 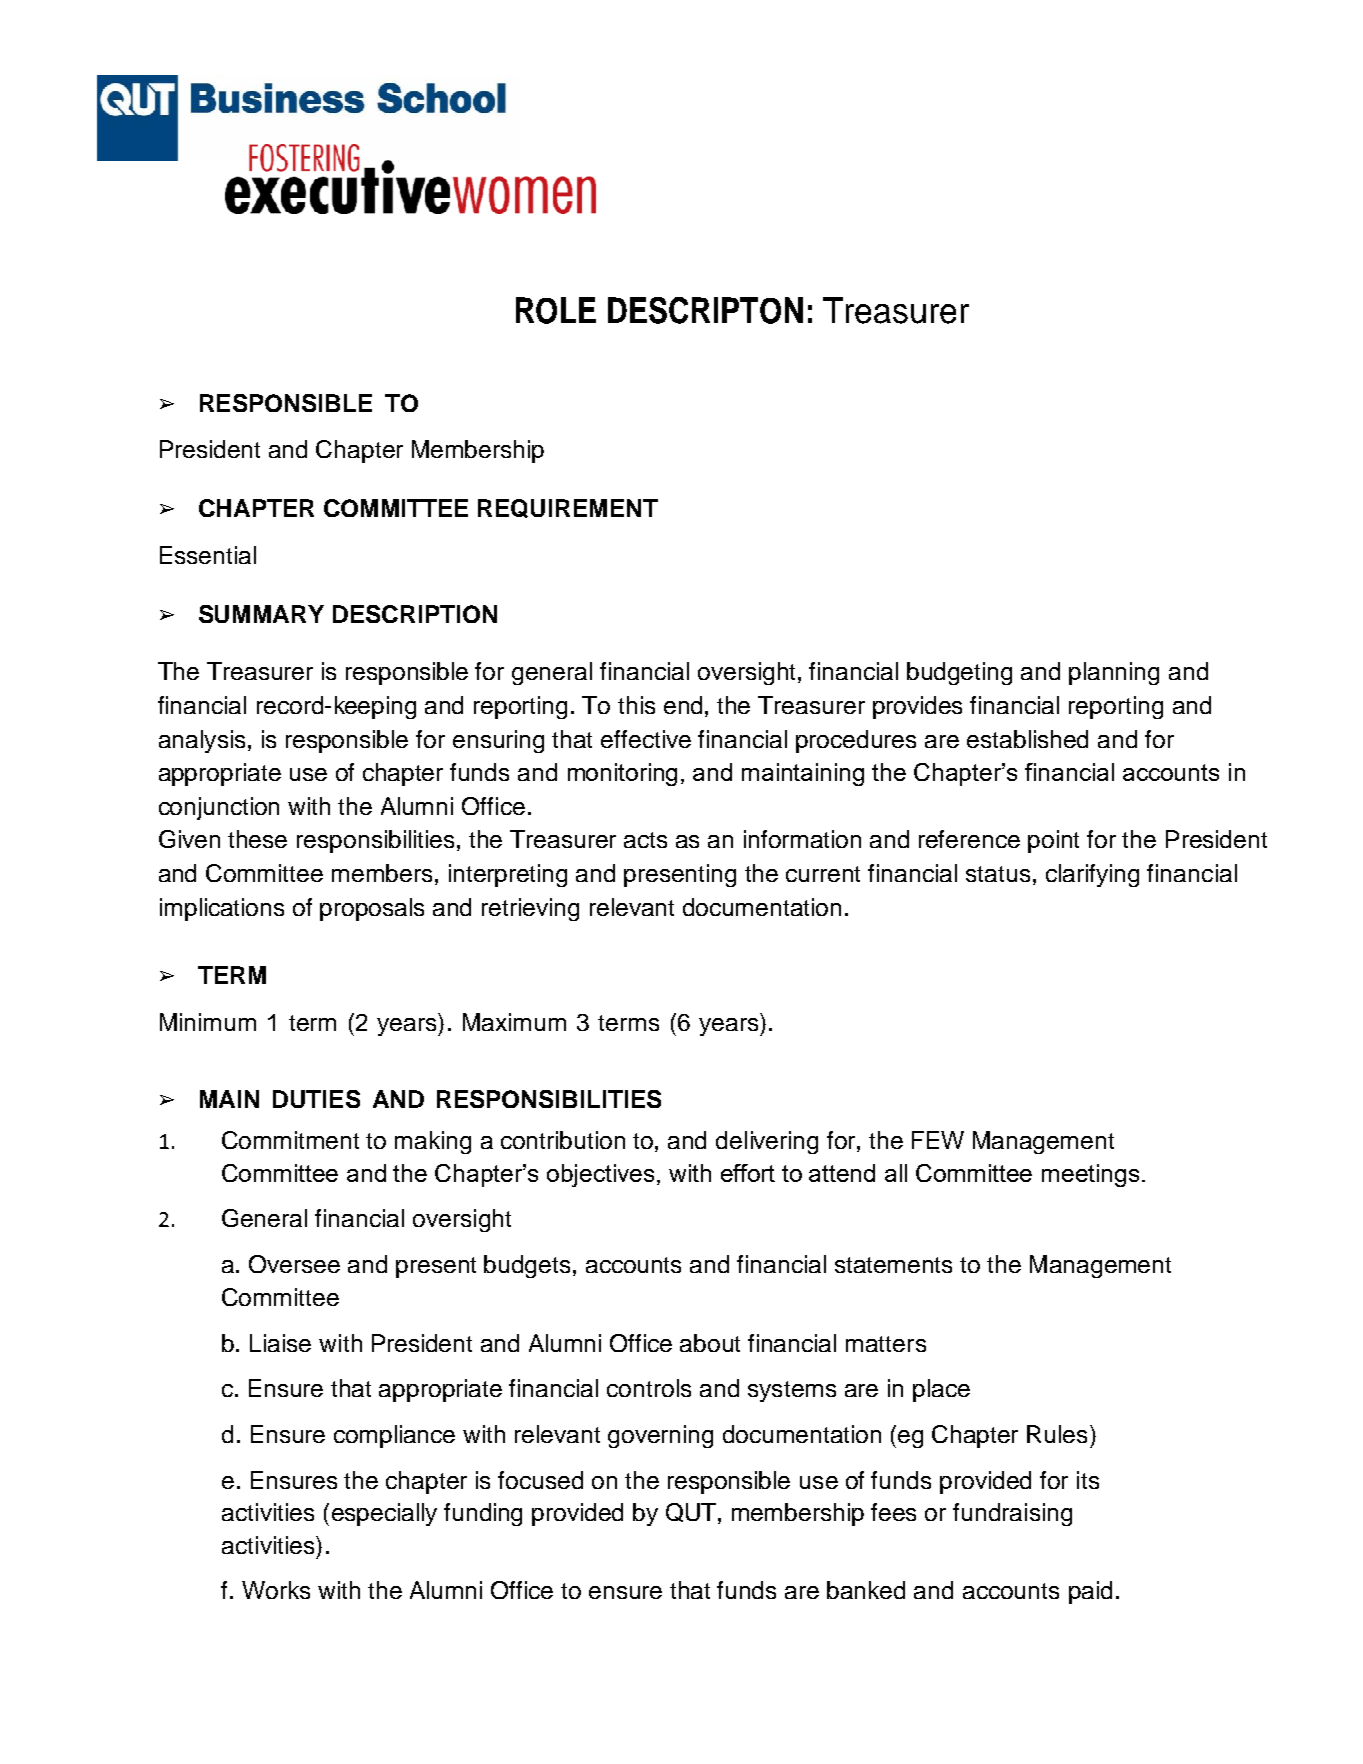 What do you see at coordinates (290, 1140) in the screenshot?
I see `Commitment` at bounding box center [290, 1140].
